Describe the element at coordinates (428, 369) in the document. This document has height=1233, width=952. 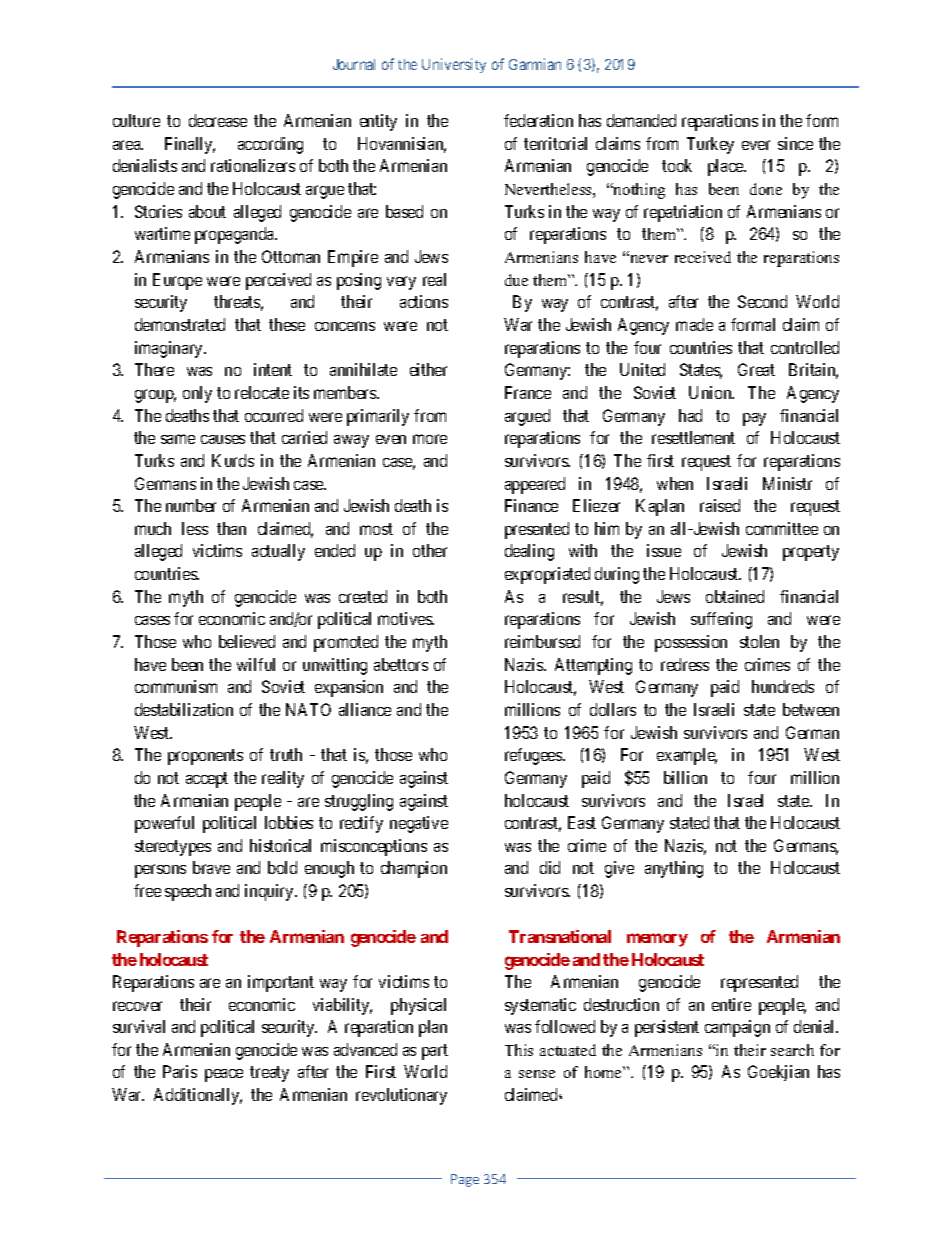
I see `either` at that location.
